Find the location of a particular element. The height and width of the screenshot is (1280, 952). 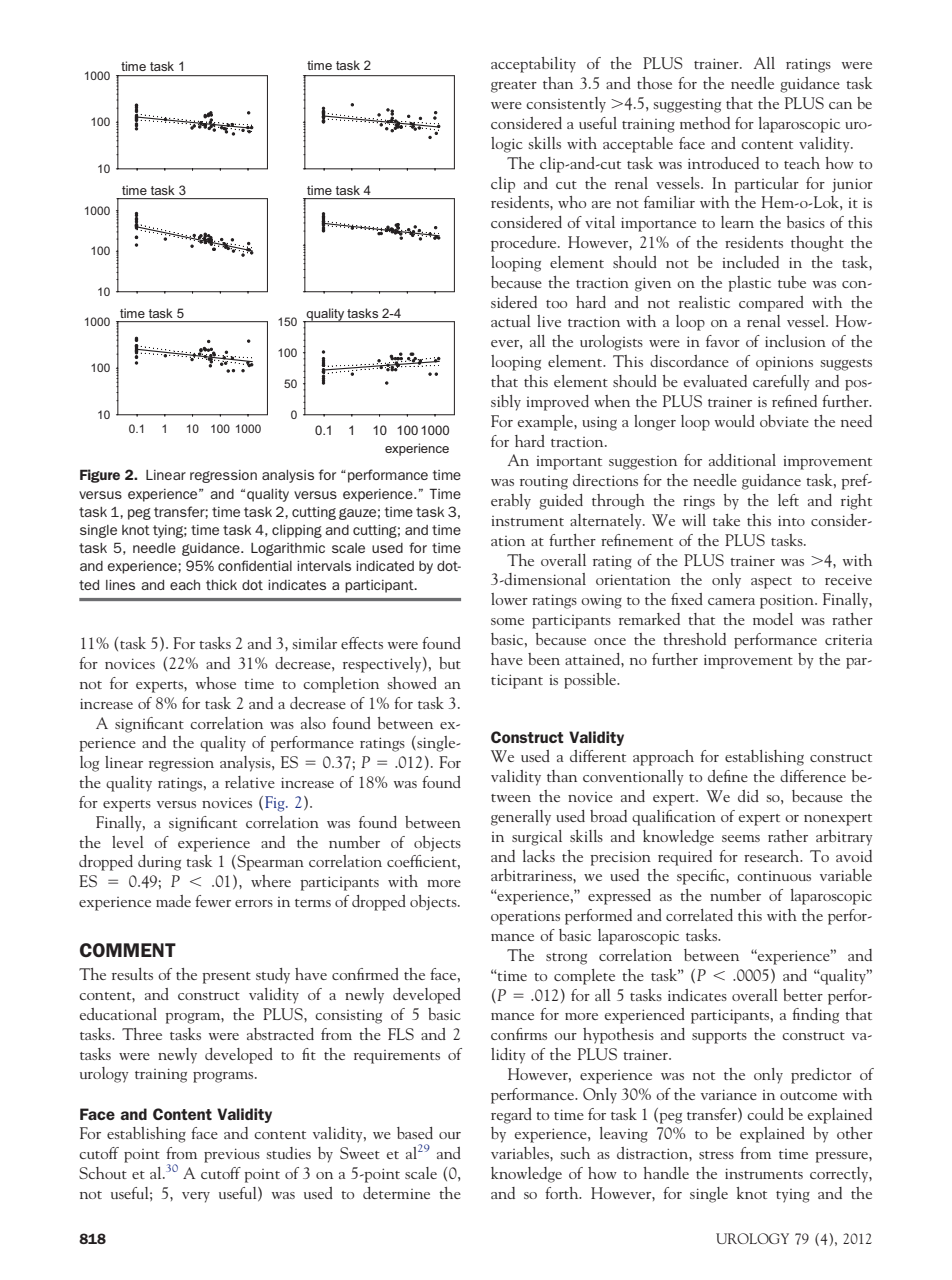

some is located at coordinates (507, 621).
